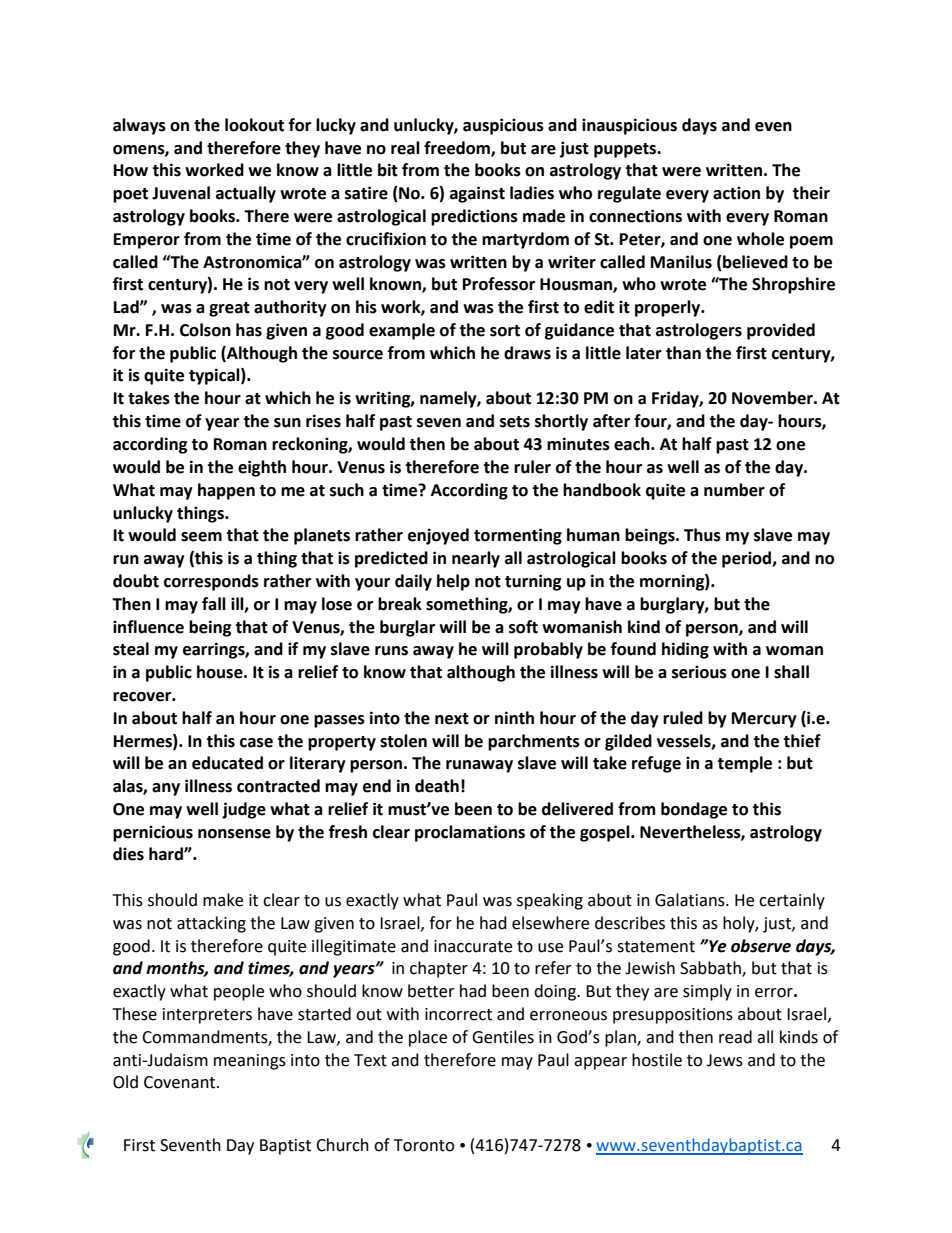 This screenshot has width=952, height=1233. I want to click on Juvenal, so click(181, 193).
